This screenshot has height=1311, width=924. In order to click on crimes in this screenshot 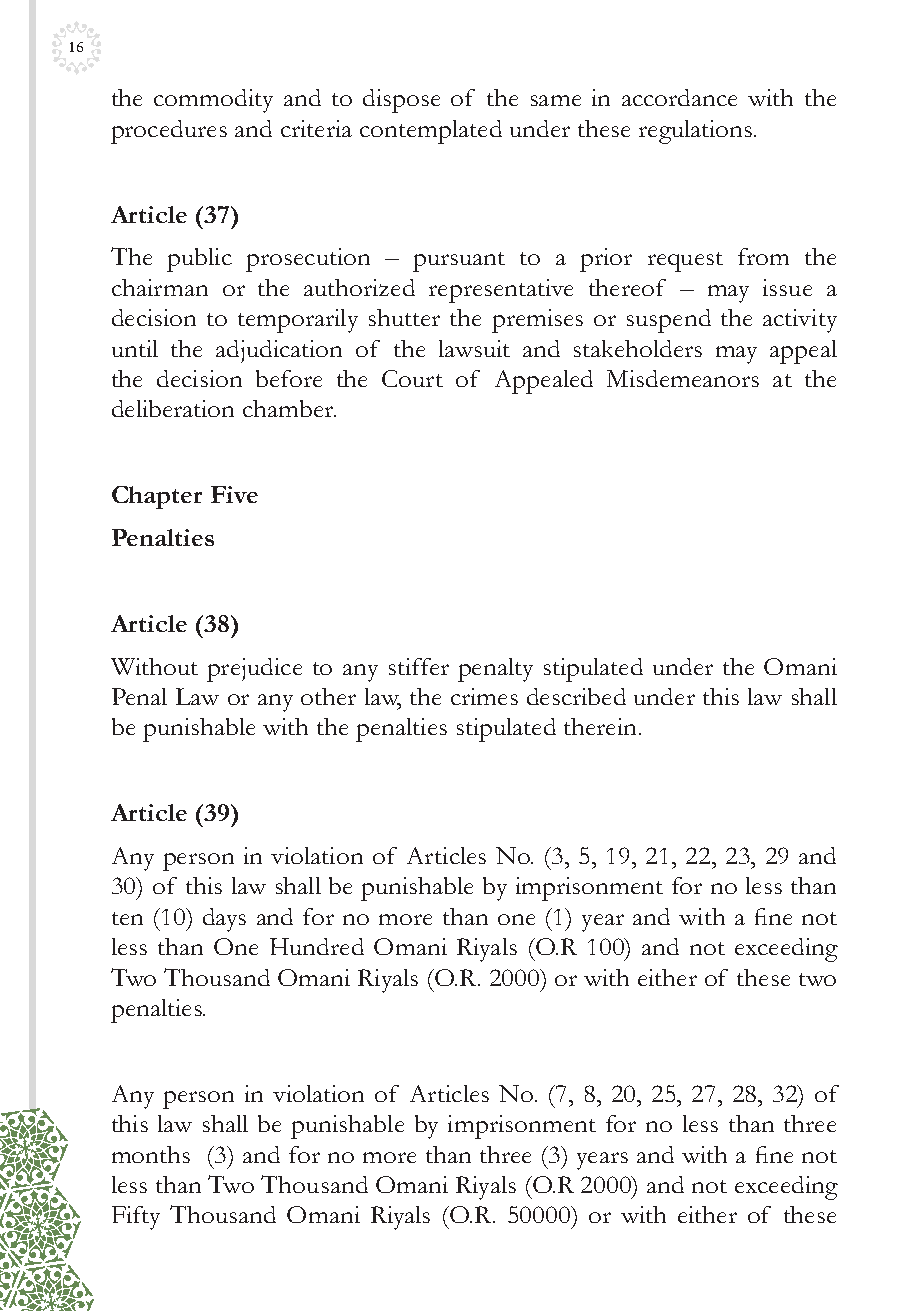, I will do `click(484, 696)`.
